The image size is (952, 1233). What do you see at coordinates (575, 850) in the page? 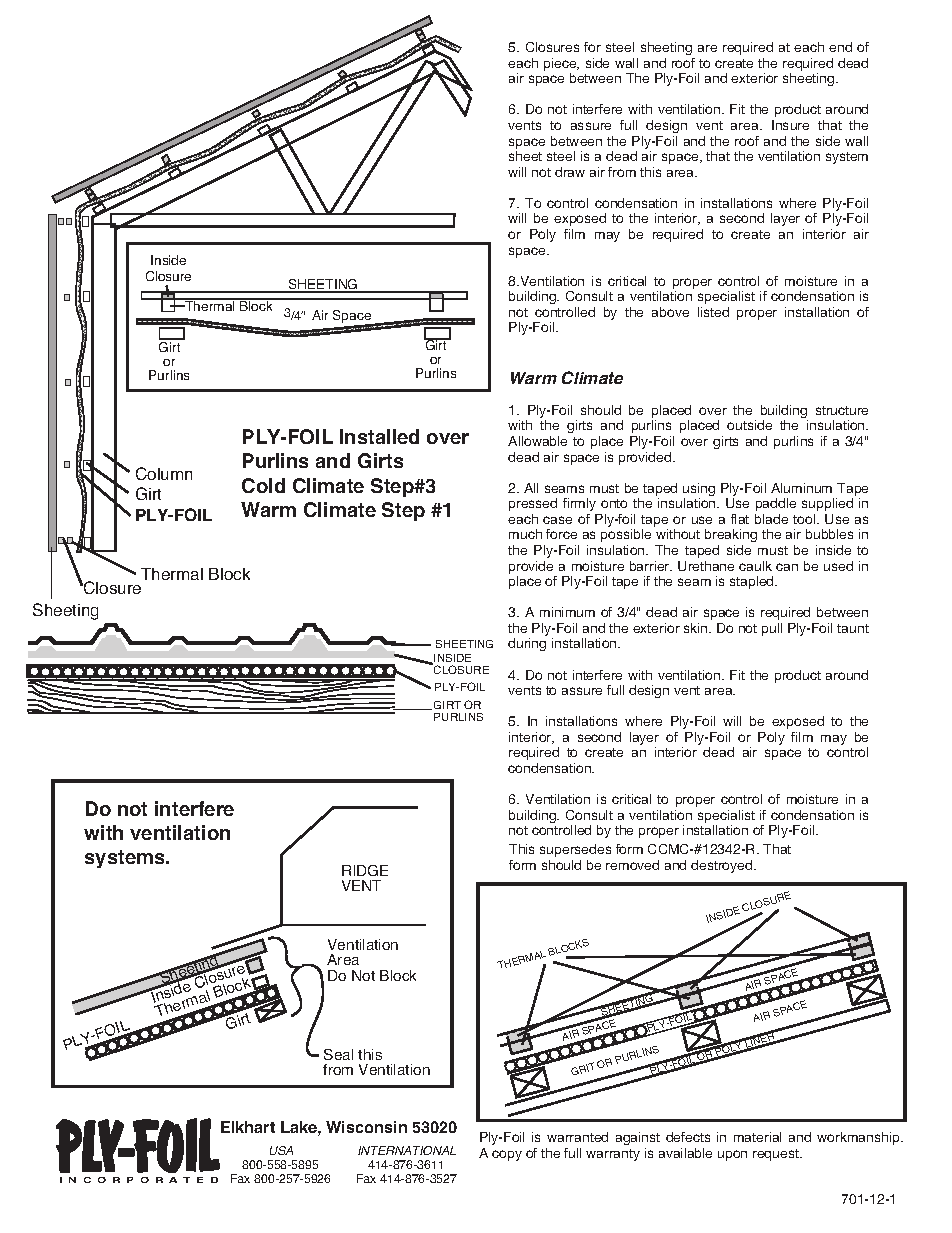
I see `supersedes` at bounding box center [575, 850].
